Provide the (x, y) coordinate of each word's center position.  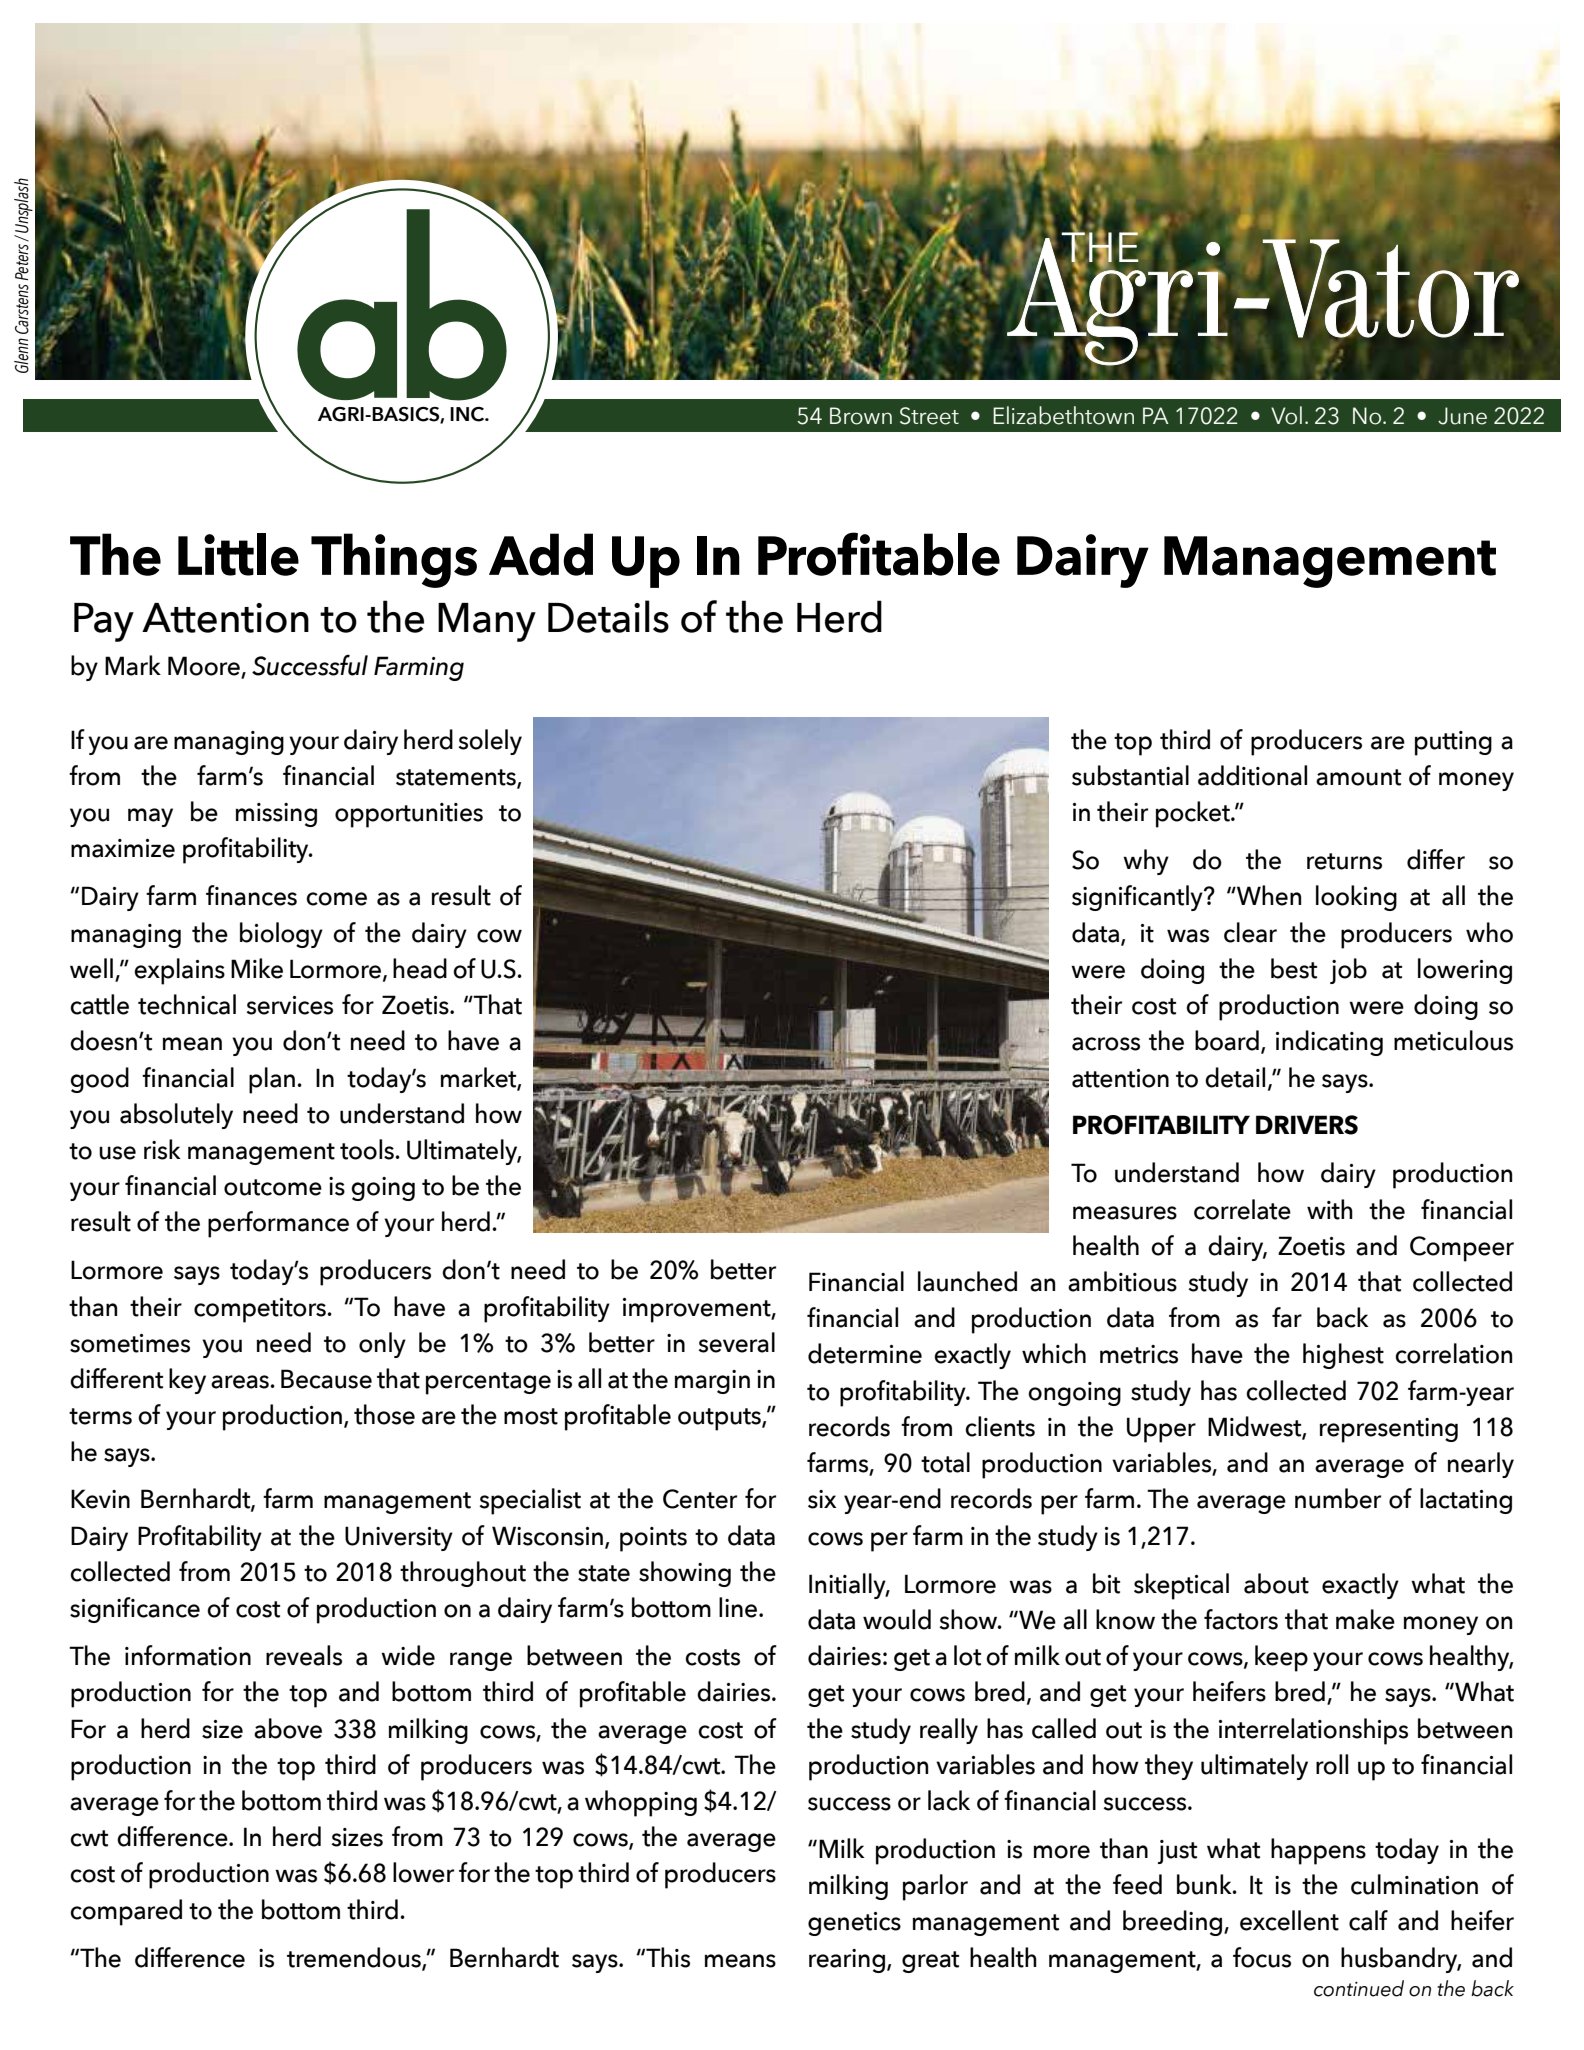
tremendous (355, 1958)
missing (276, 815)
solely (490, 742)
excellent (1289, 1920)
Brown (861, 416)
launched (967, 1281)
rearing (847, 1961)
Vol (1286, 415)
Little (238, 554)
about (1276, 1583)
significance (135, 1610)
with (1330, 1209)
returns (1344, 861)
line (739, 1607)
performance (278, 1224)
